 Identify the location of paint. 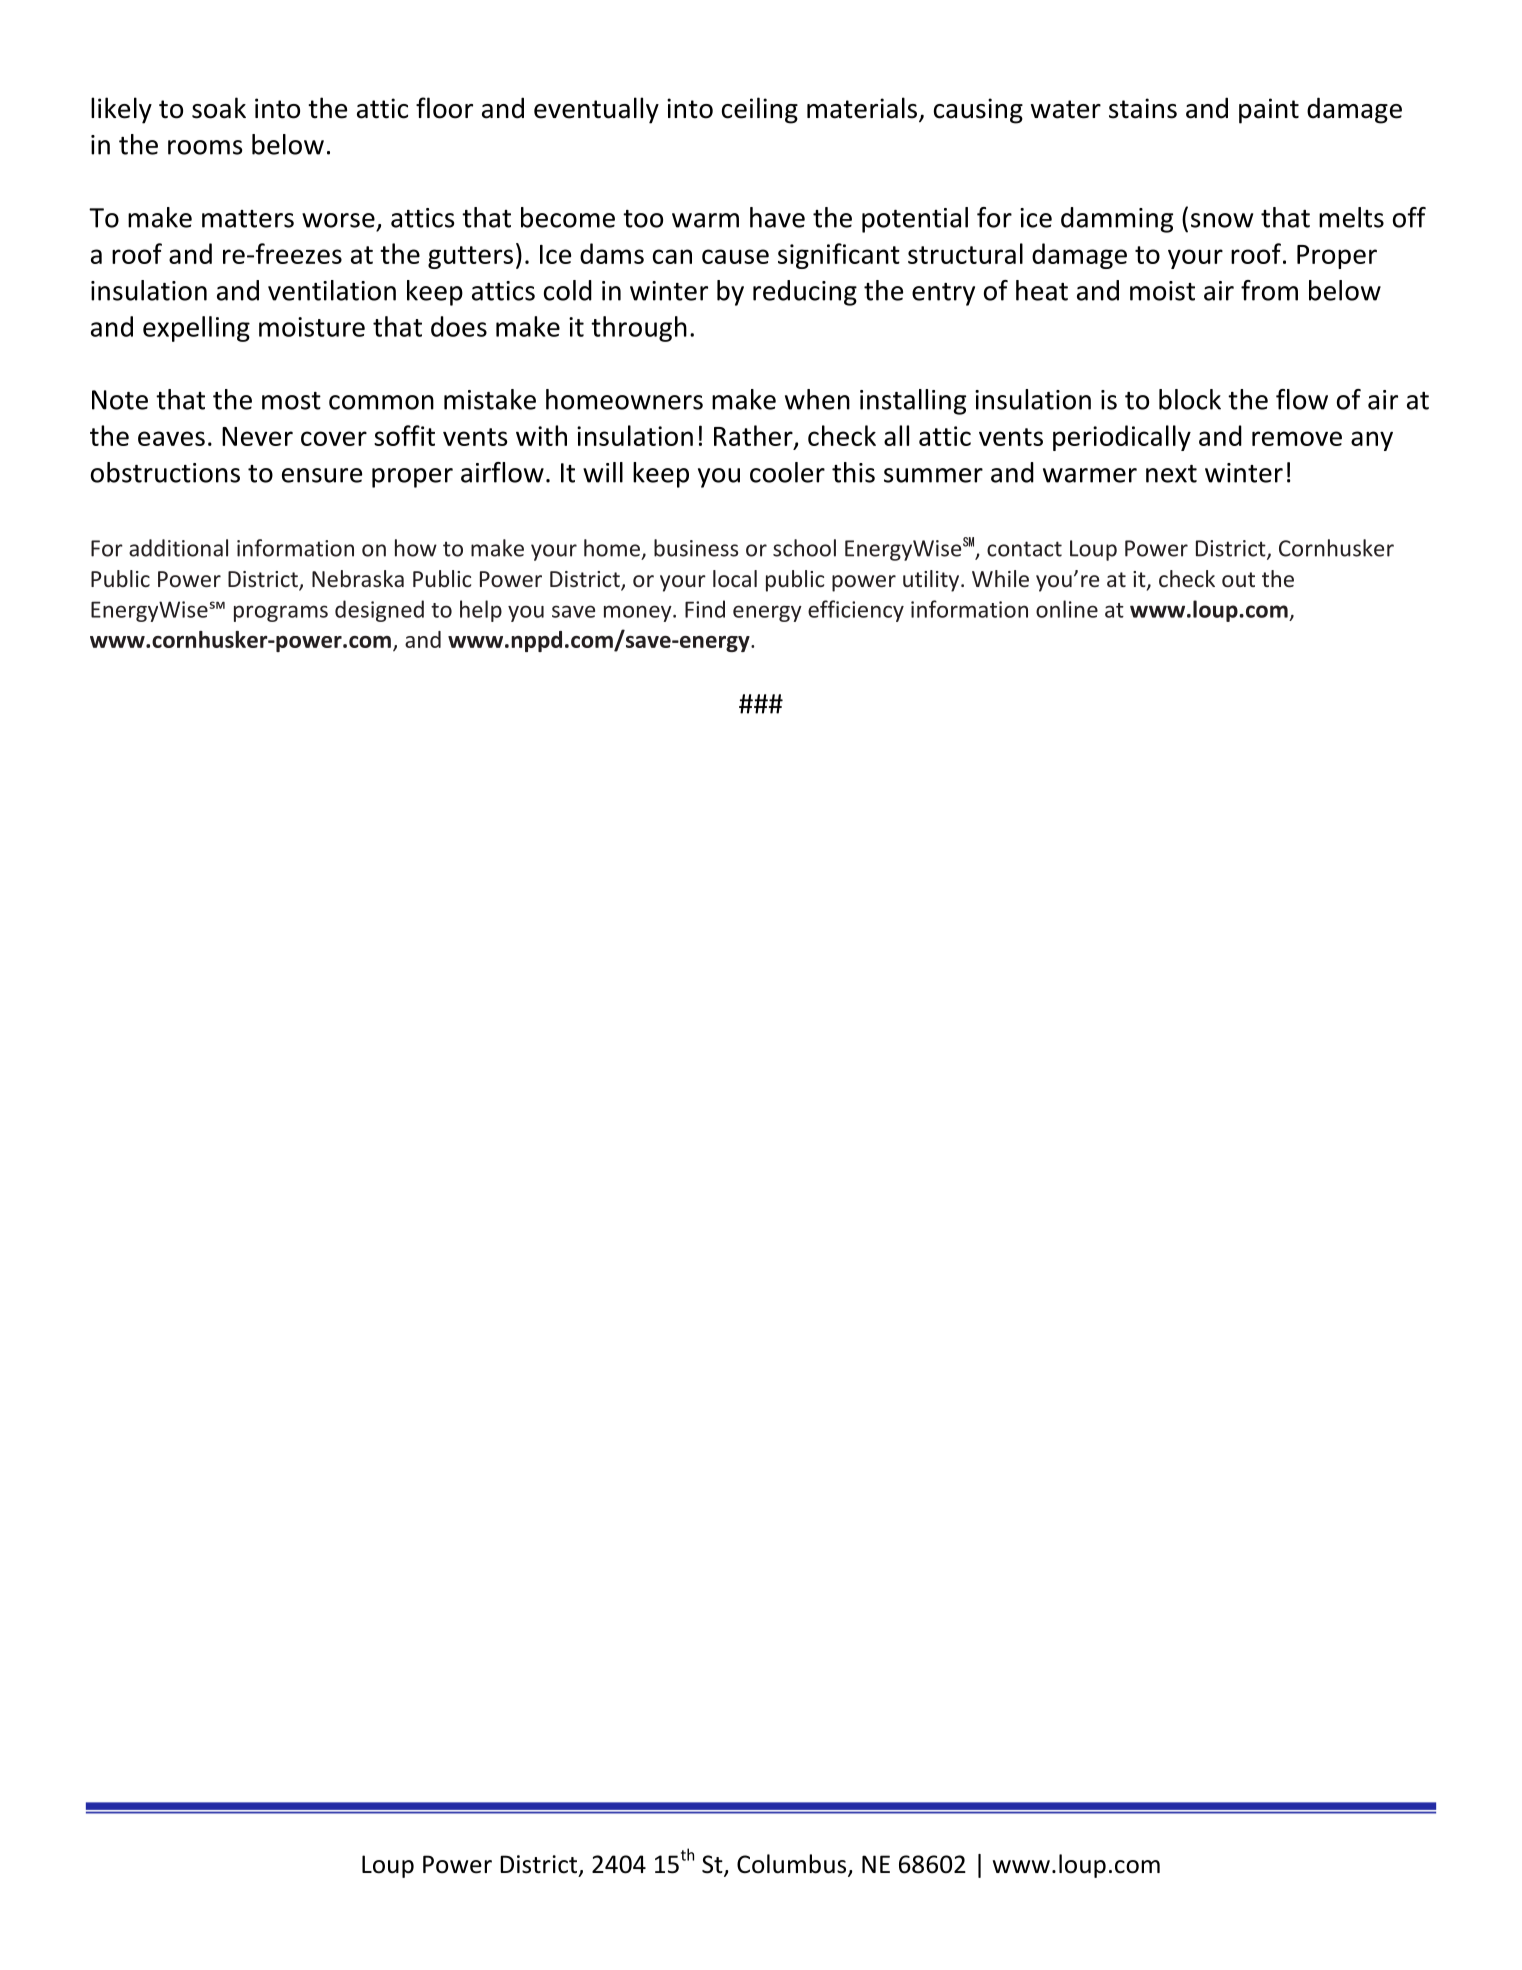
(1269, 111).
